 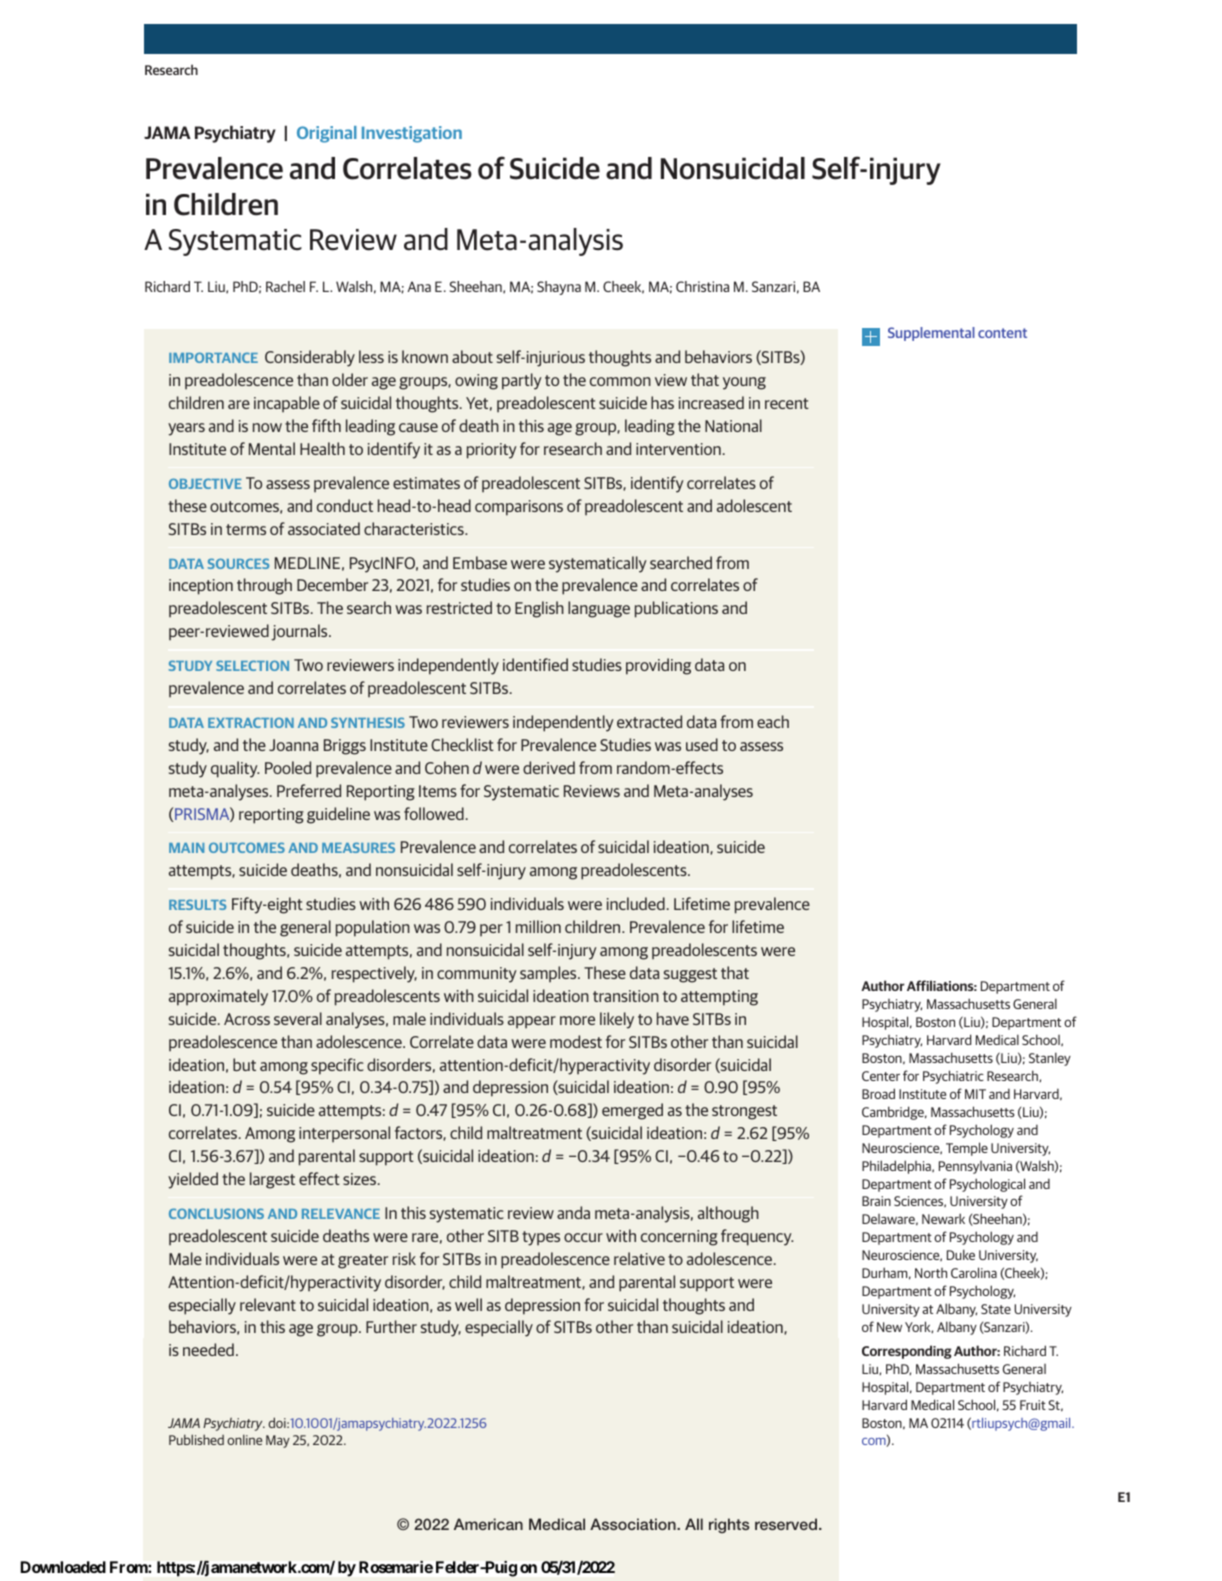 What do you see at coordinates (196, 1439) in the page?
I see `Published` at bounding box center [196, 1439].
